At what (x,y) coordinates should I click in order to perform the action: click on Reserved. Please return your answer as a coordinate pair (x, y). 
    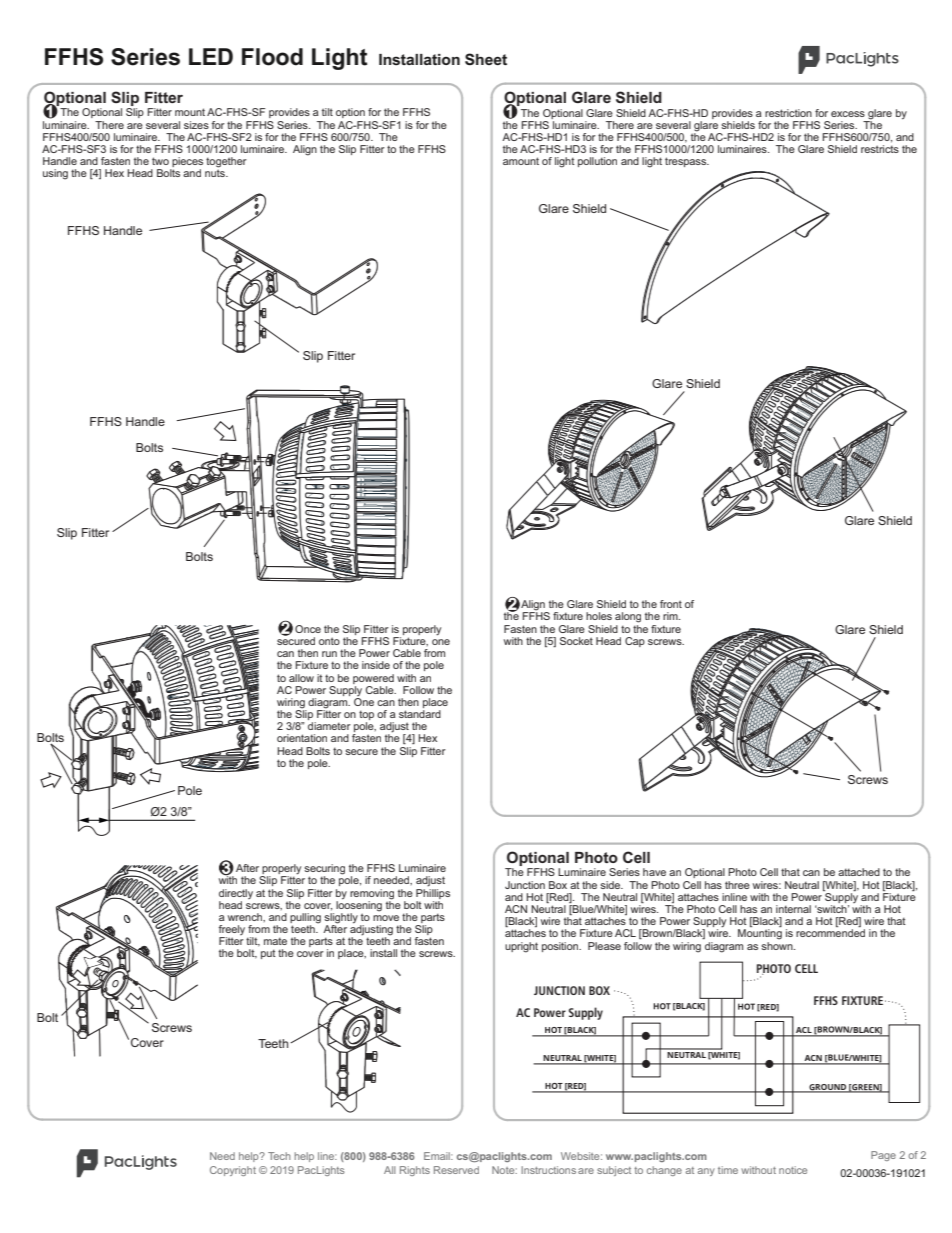
    Looking at the image, I should click on (456, 1170).
